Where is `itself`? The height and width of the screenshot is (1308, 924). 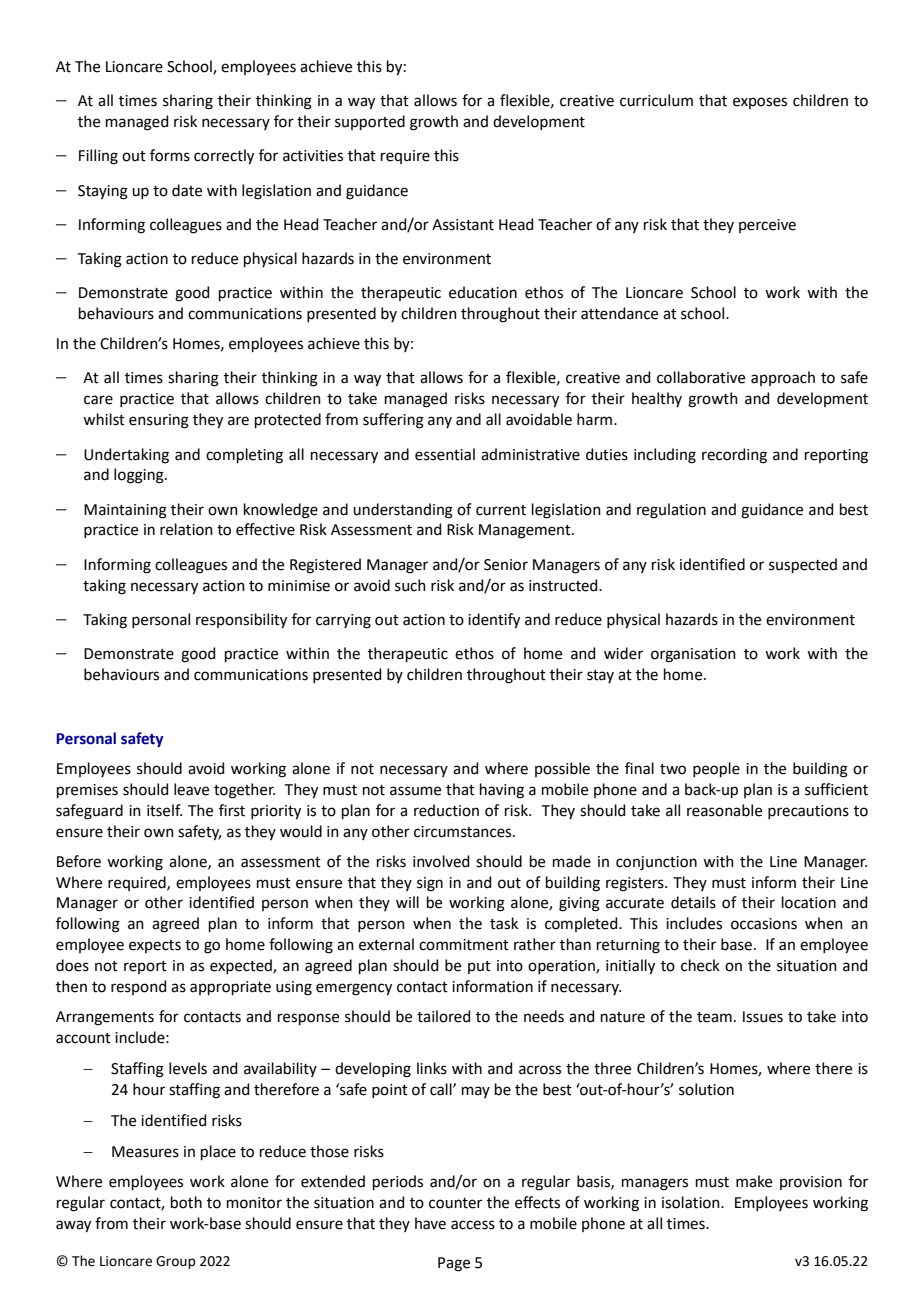 itself is located at coordinates (164, 810).
